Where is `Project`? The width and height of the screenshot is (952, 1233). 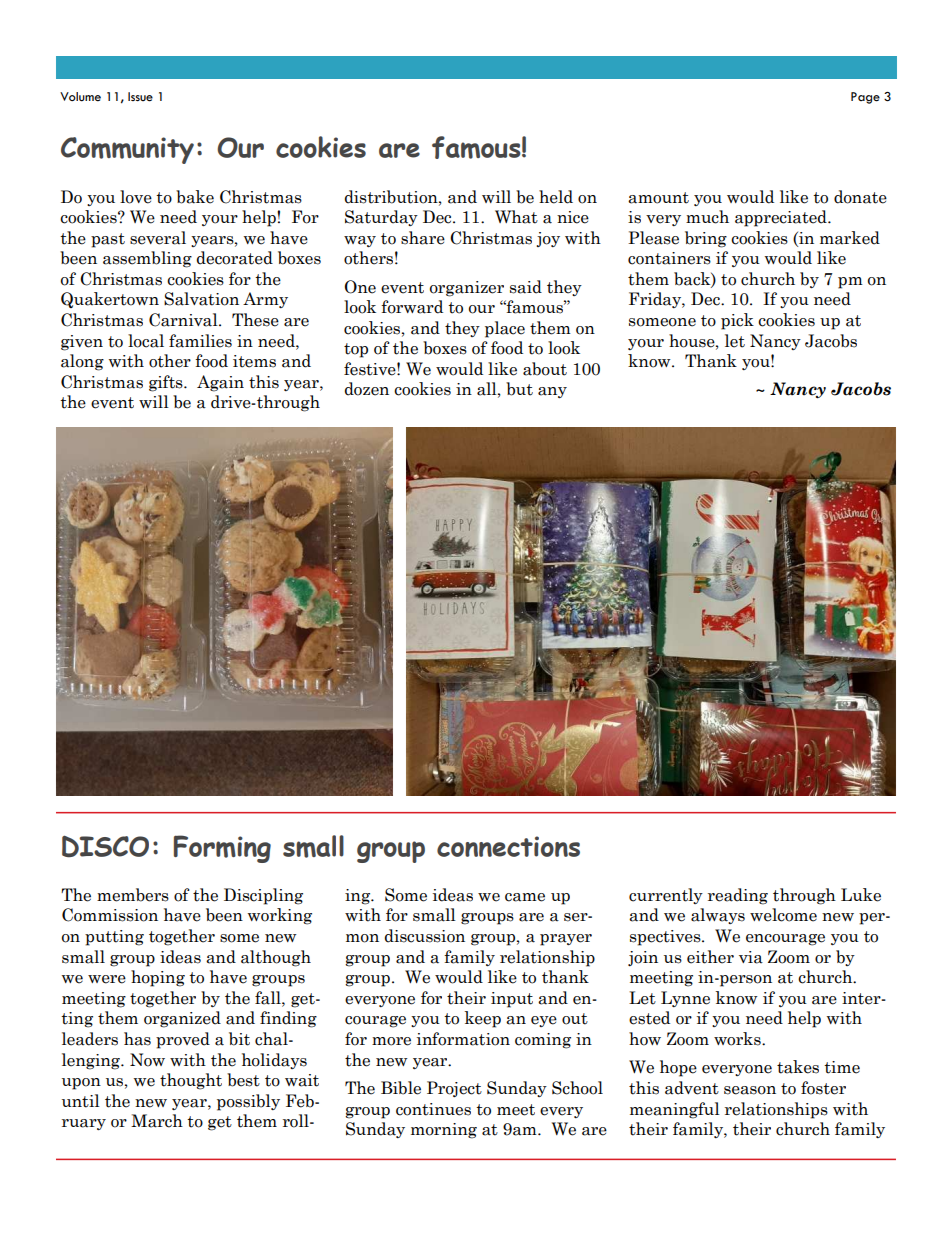
Project is located at coordinates (454, 1089).
